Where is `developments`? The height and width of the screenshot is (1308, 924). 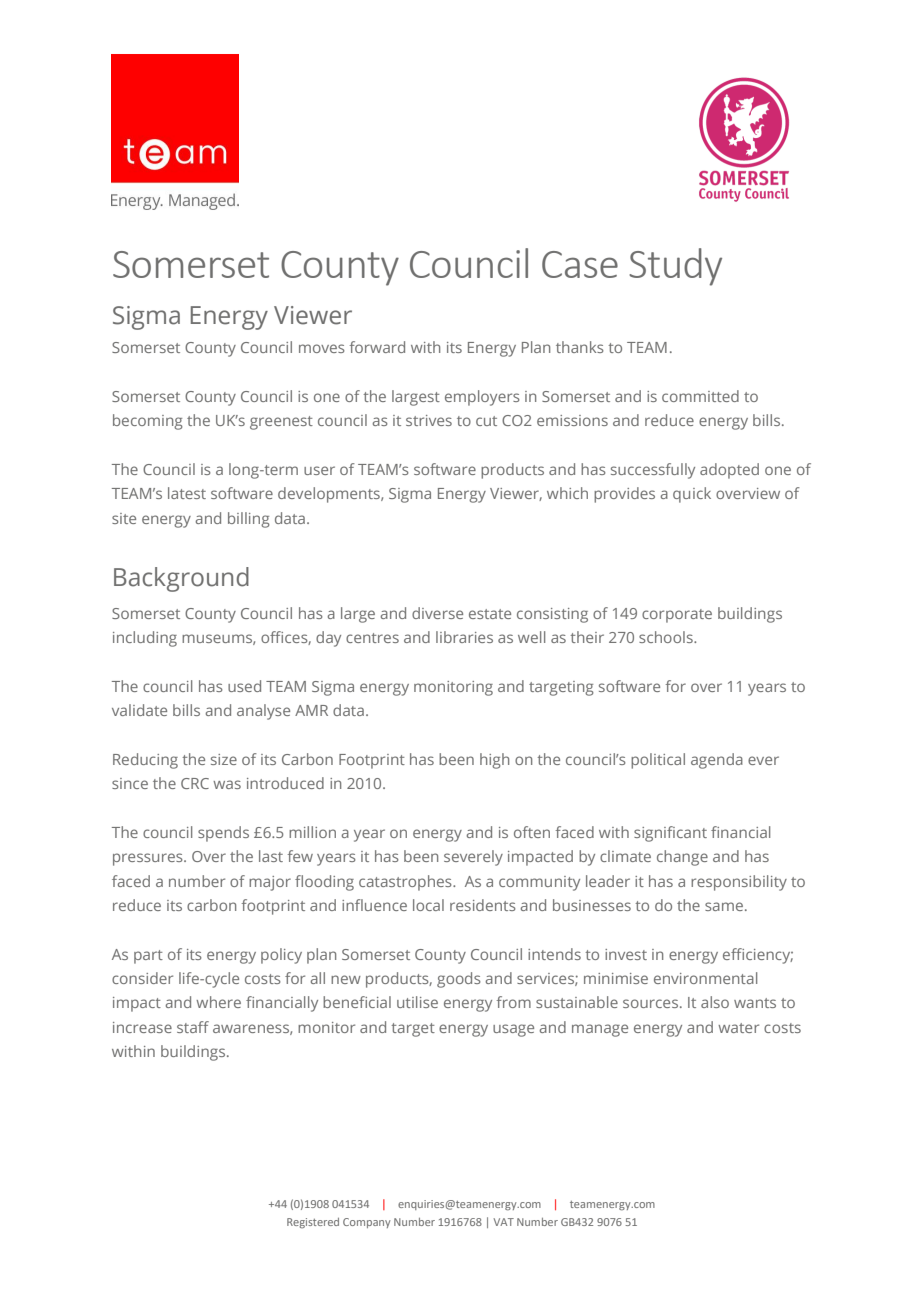 developments is located at coordinates (330, 495).
